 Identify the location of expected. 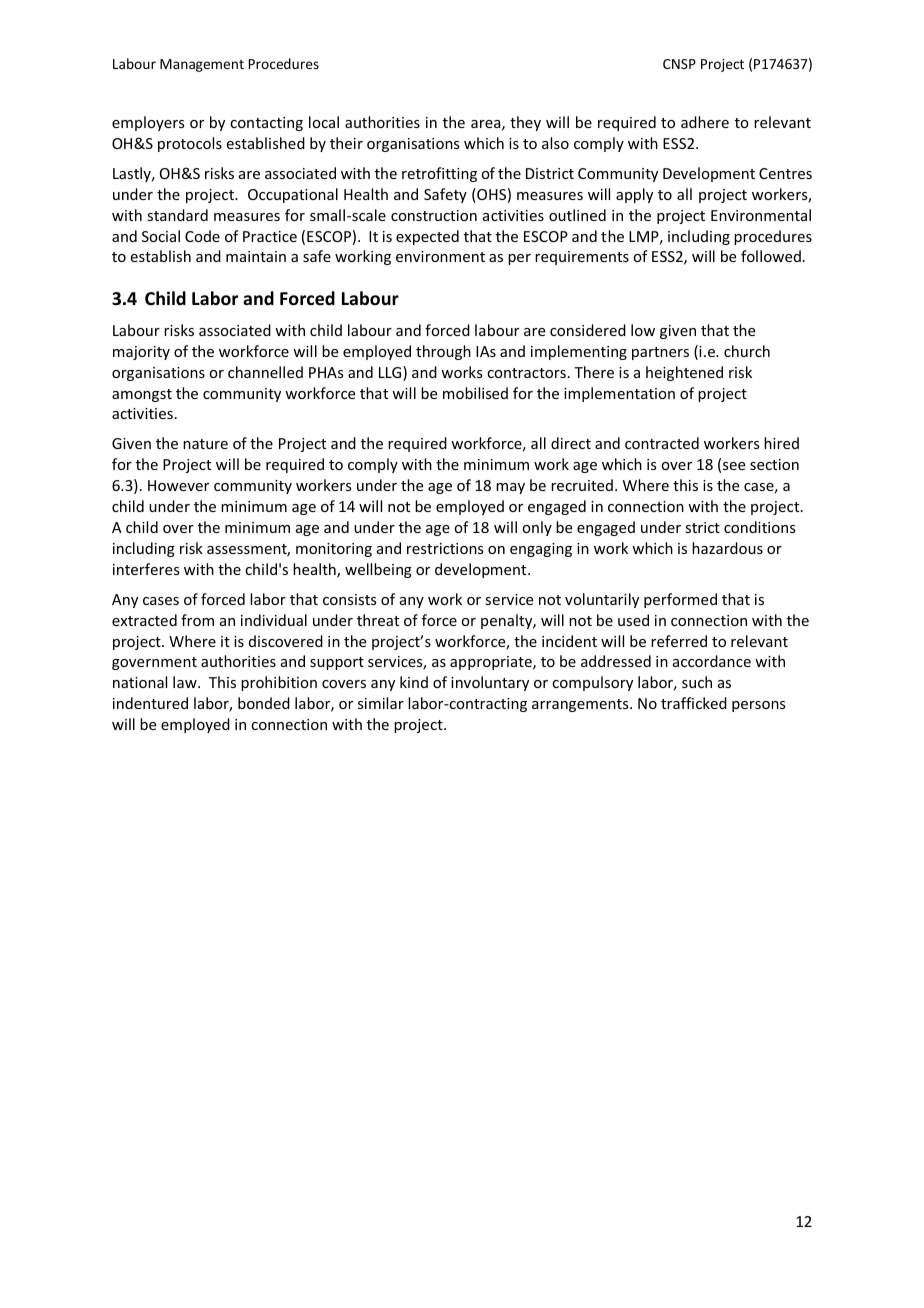
(427, 237).
